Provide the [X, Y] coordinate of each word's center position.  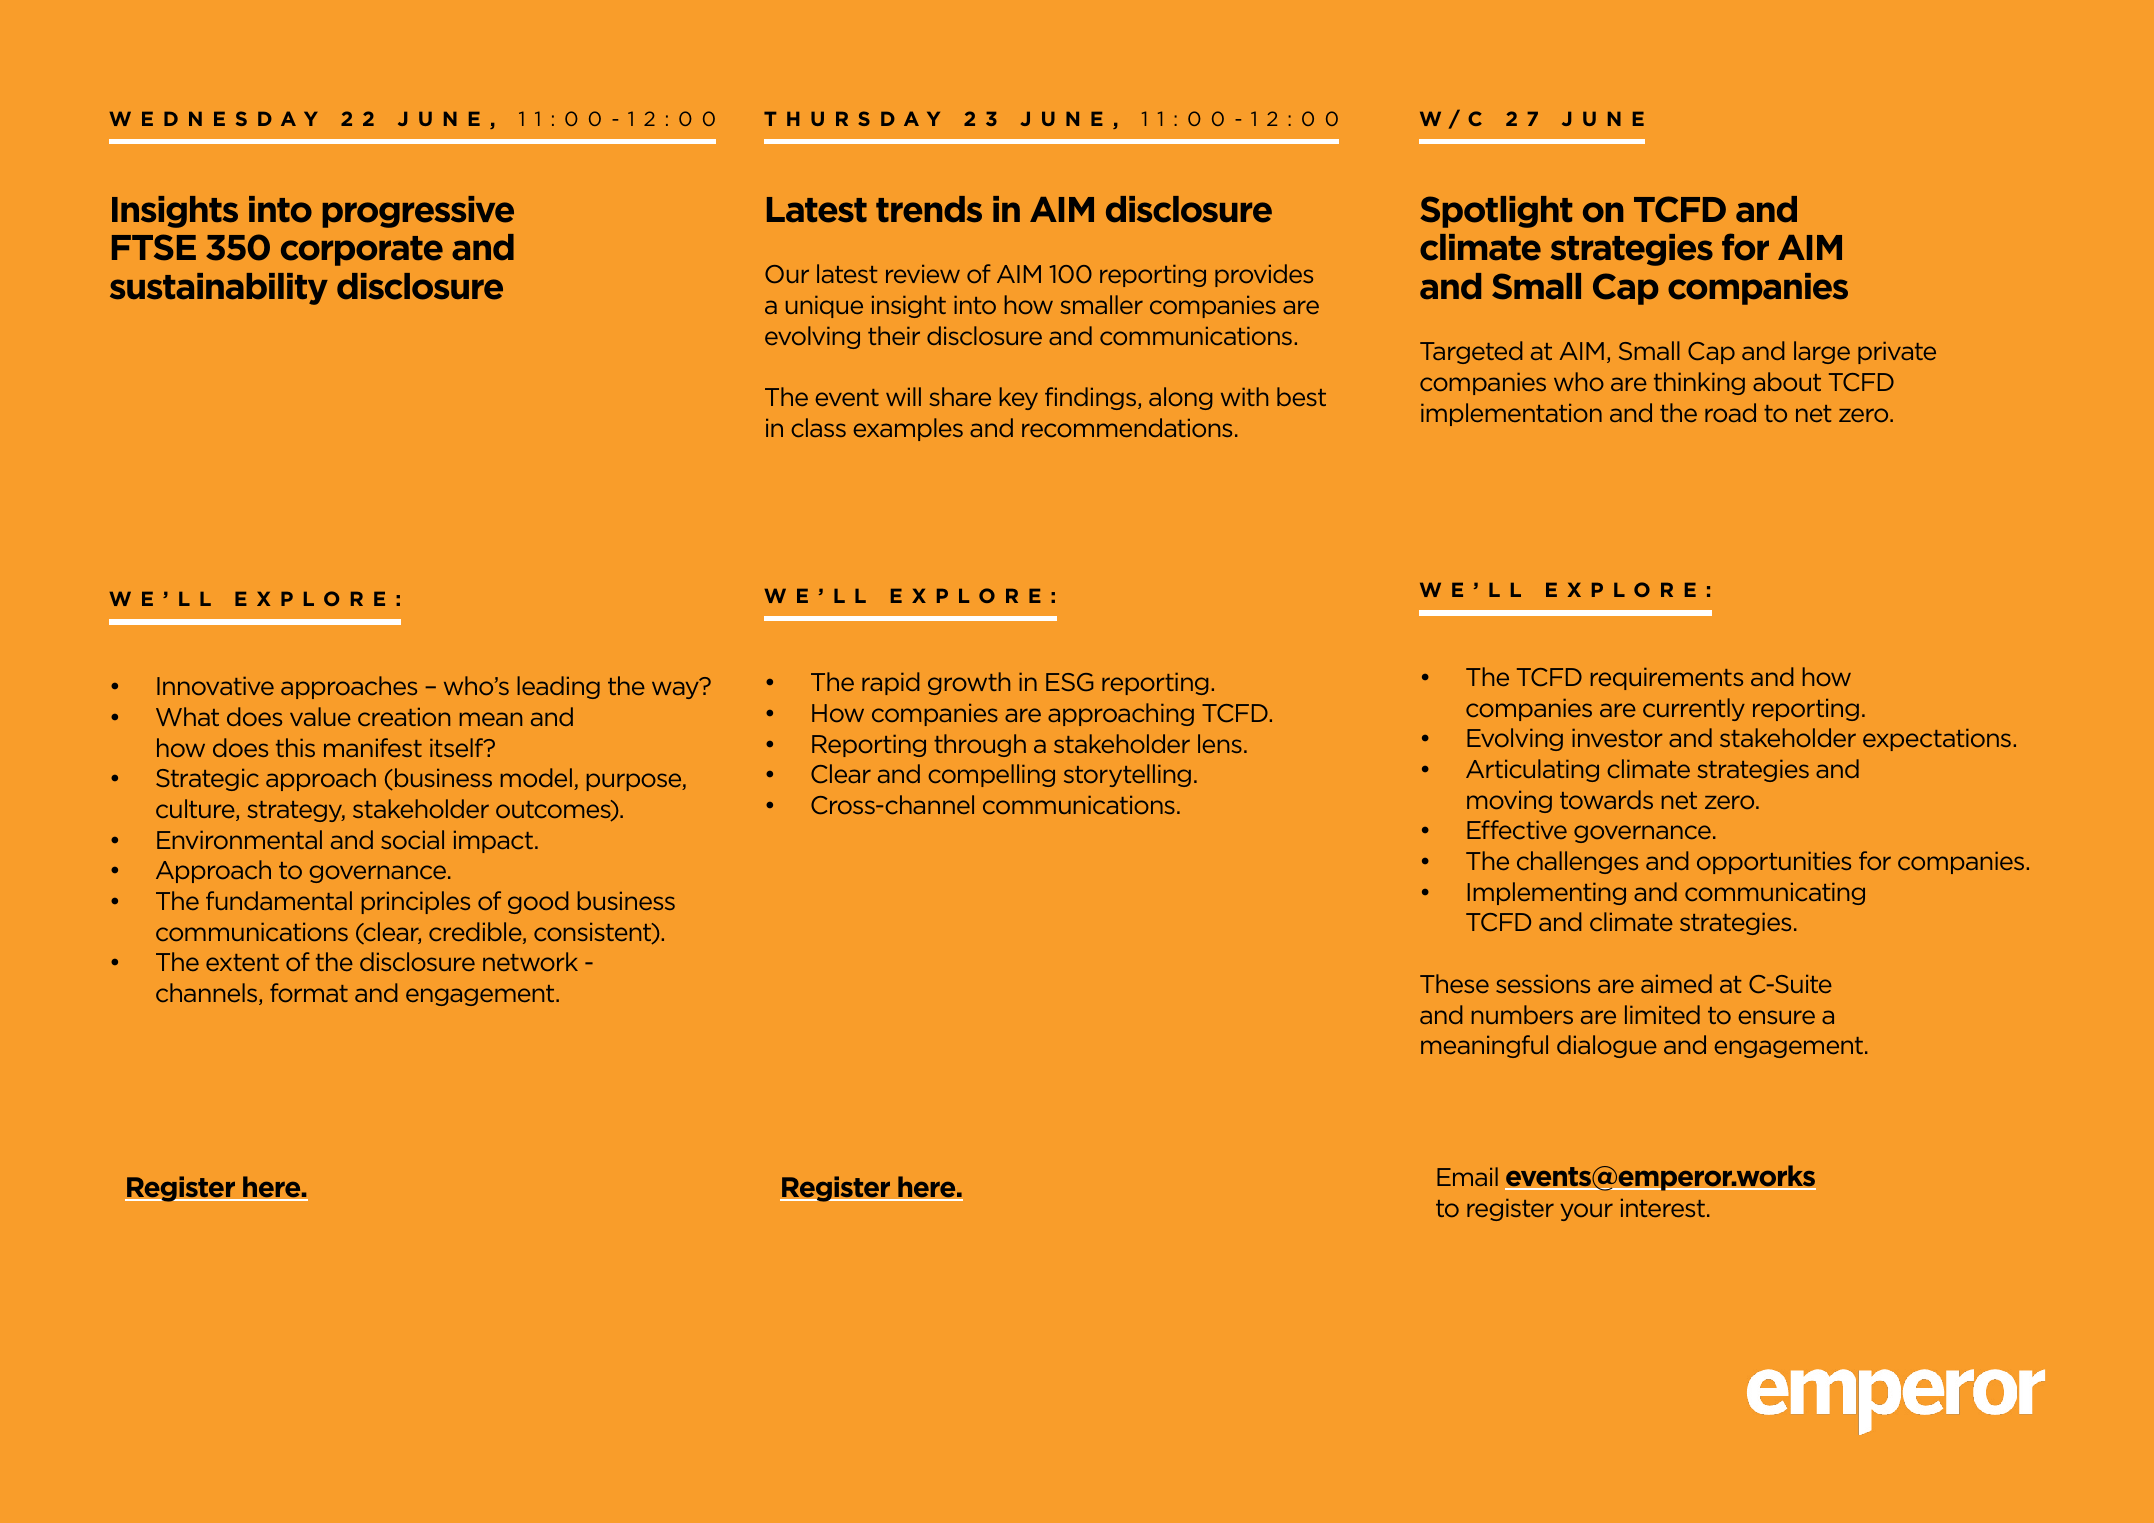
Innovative [215, 686]
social [412, 839]
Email [1467, 1176]
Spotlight [1496, 212]
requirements [1667, 679]
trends [929, 209]
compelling [991, 775]
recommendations [1127, 427]
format [309, 992]
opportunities [1774, 863]
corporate [362, 251]
